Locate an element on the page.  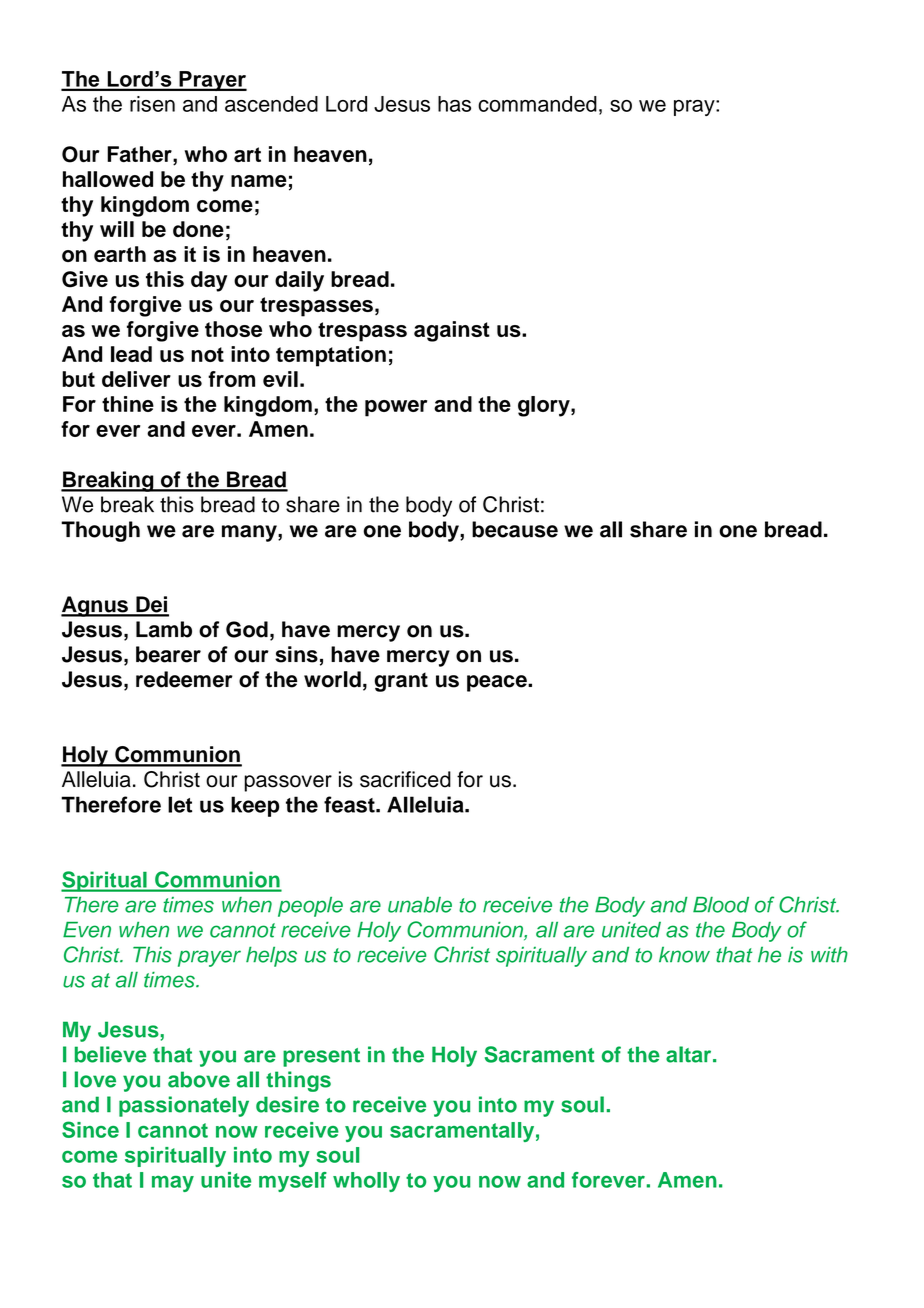
wholly is located at coordinates (366, 1182).
